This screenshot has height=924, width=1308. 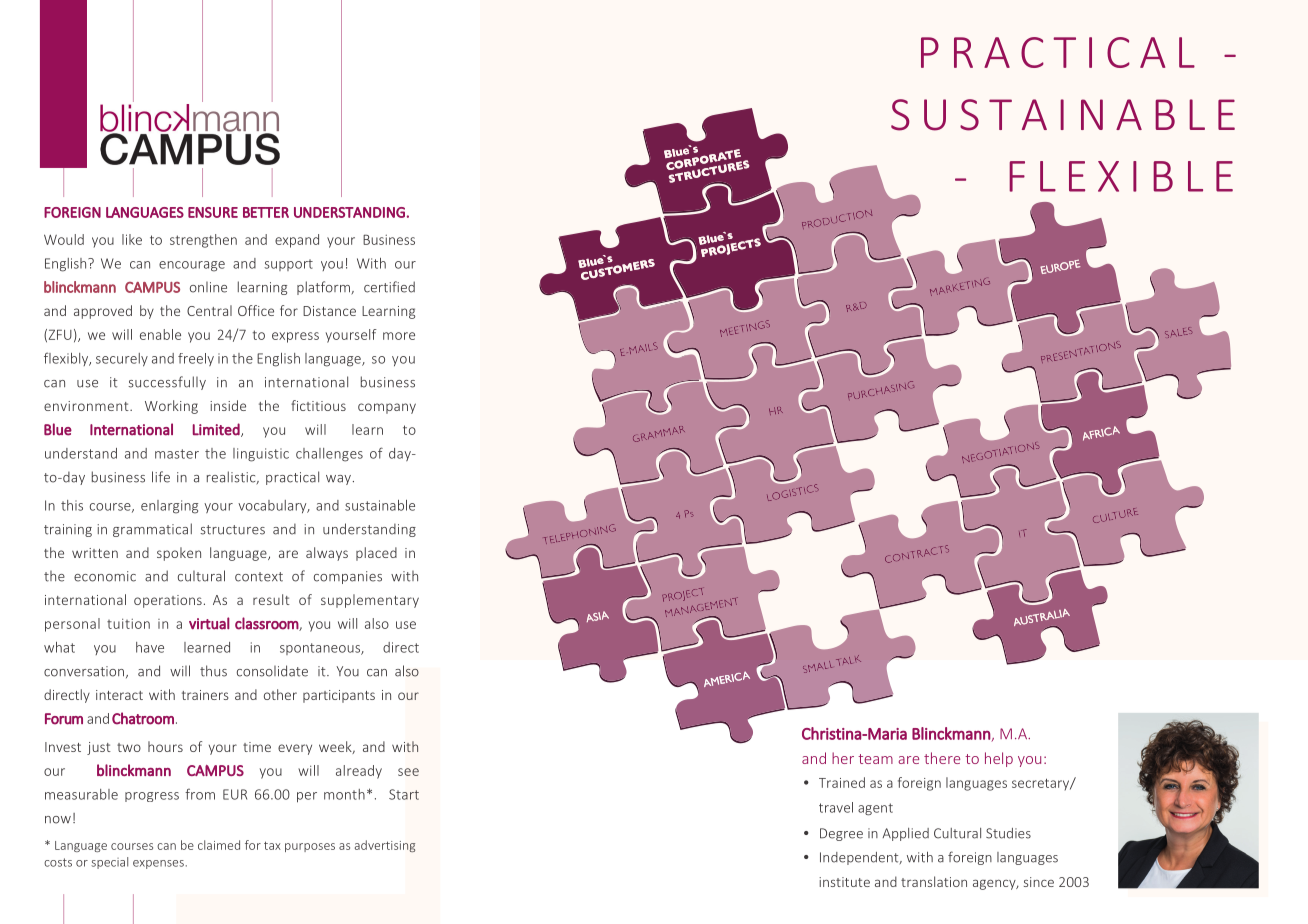 I want to click on FLEXIBLE, so click(x=1121, y=176).
